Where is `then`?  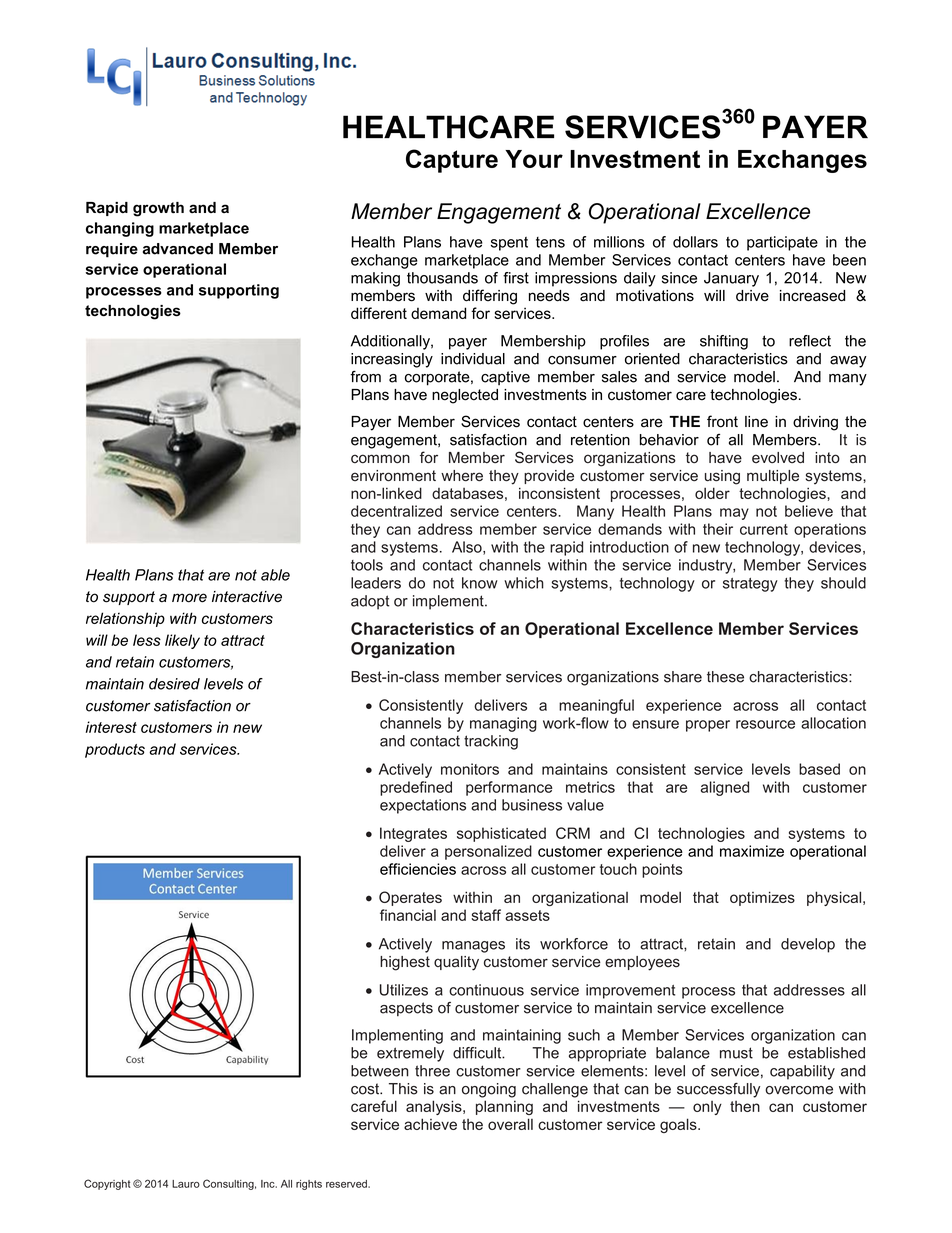 then is located at coordinates (745, 1106).
